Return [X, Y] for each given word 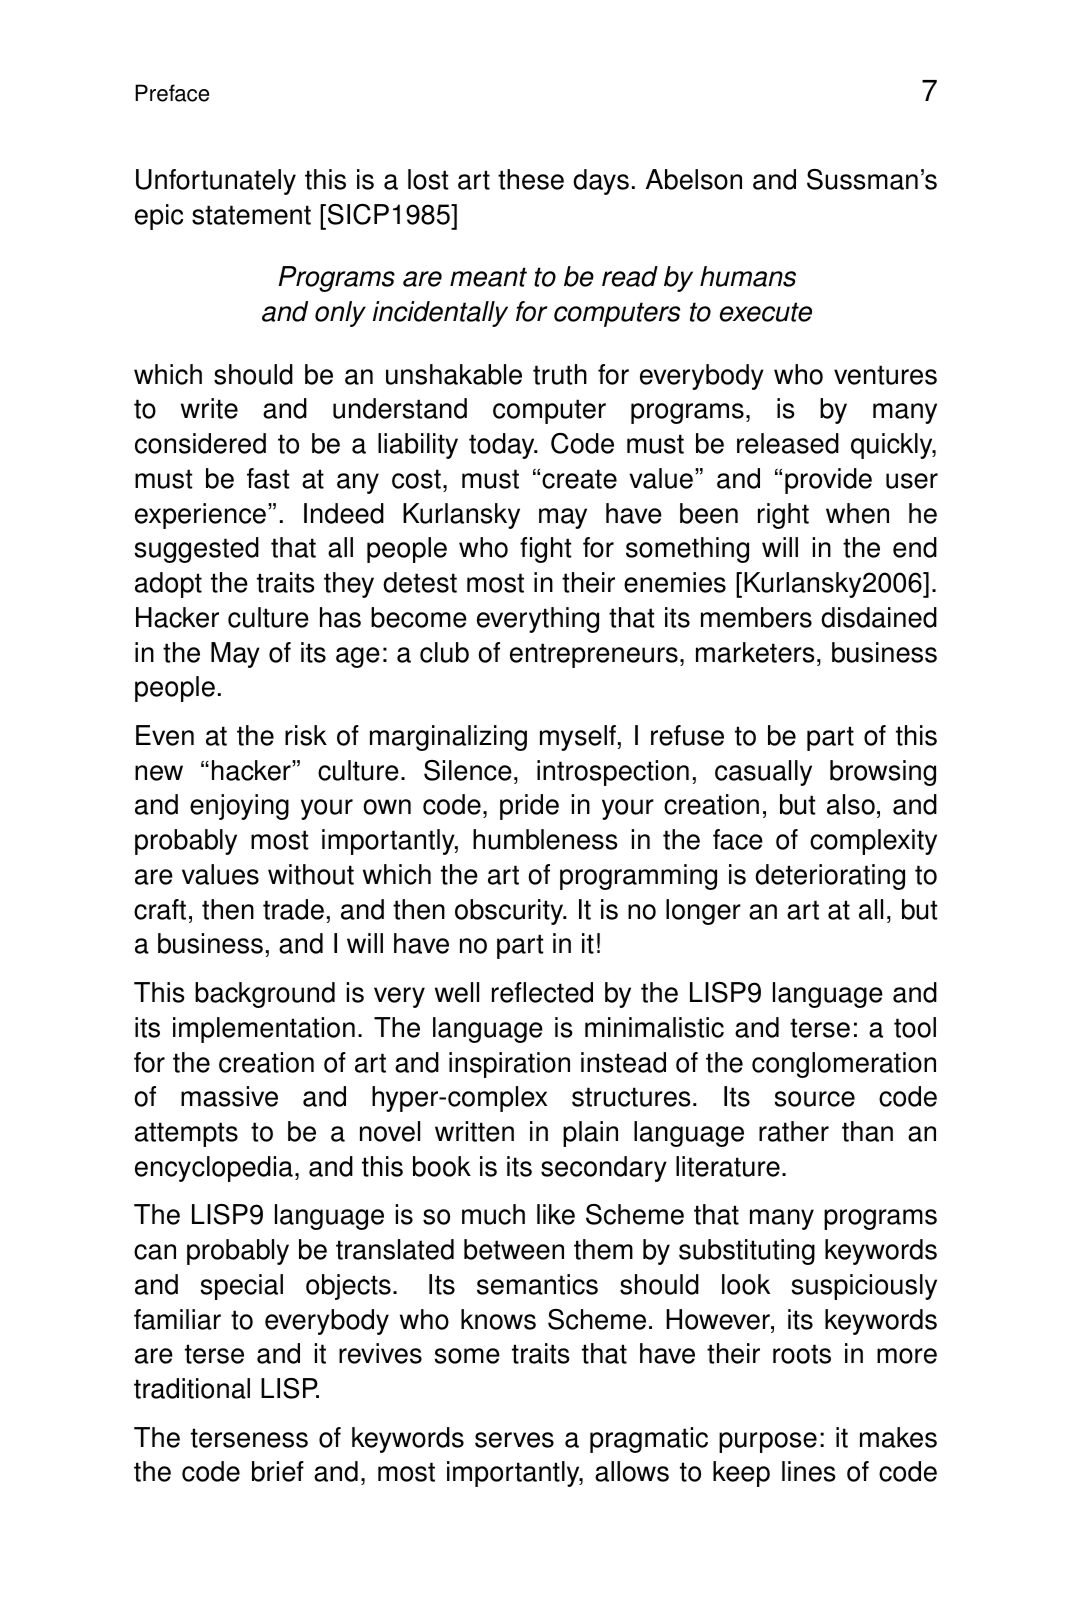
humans [748, 276]
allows [632, 1471]
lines [808, 1471]
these [531, 179]
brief [278, 1471]
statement [251, 215]
